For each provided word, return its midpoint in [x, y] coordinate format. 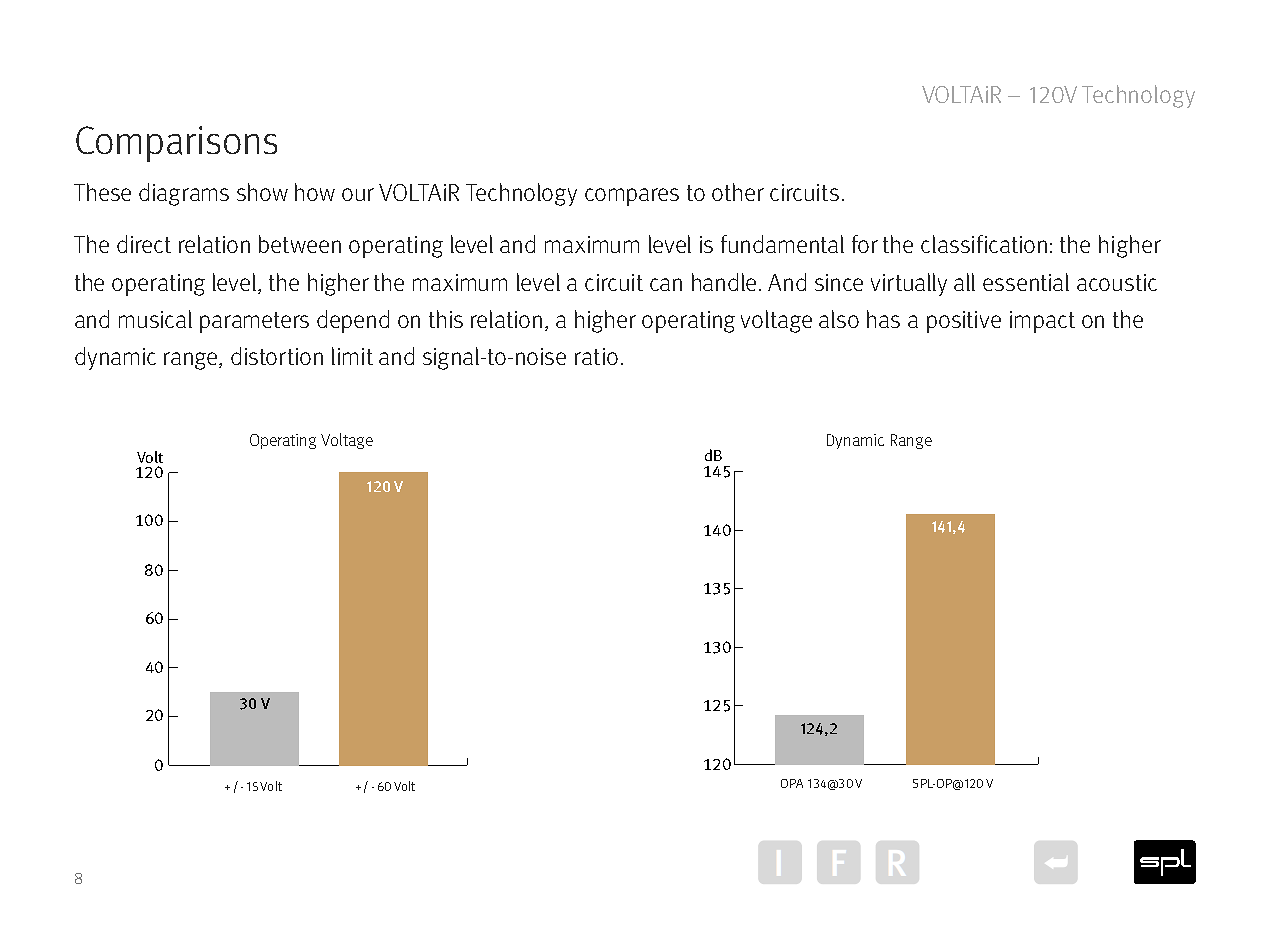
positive [964, 322]
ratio [596, 356]
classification [984, 244]
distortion [277, 356]
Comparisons [176, 144]
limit [352, 356]
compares [632, 197]
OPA [792, 783]
